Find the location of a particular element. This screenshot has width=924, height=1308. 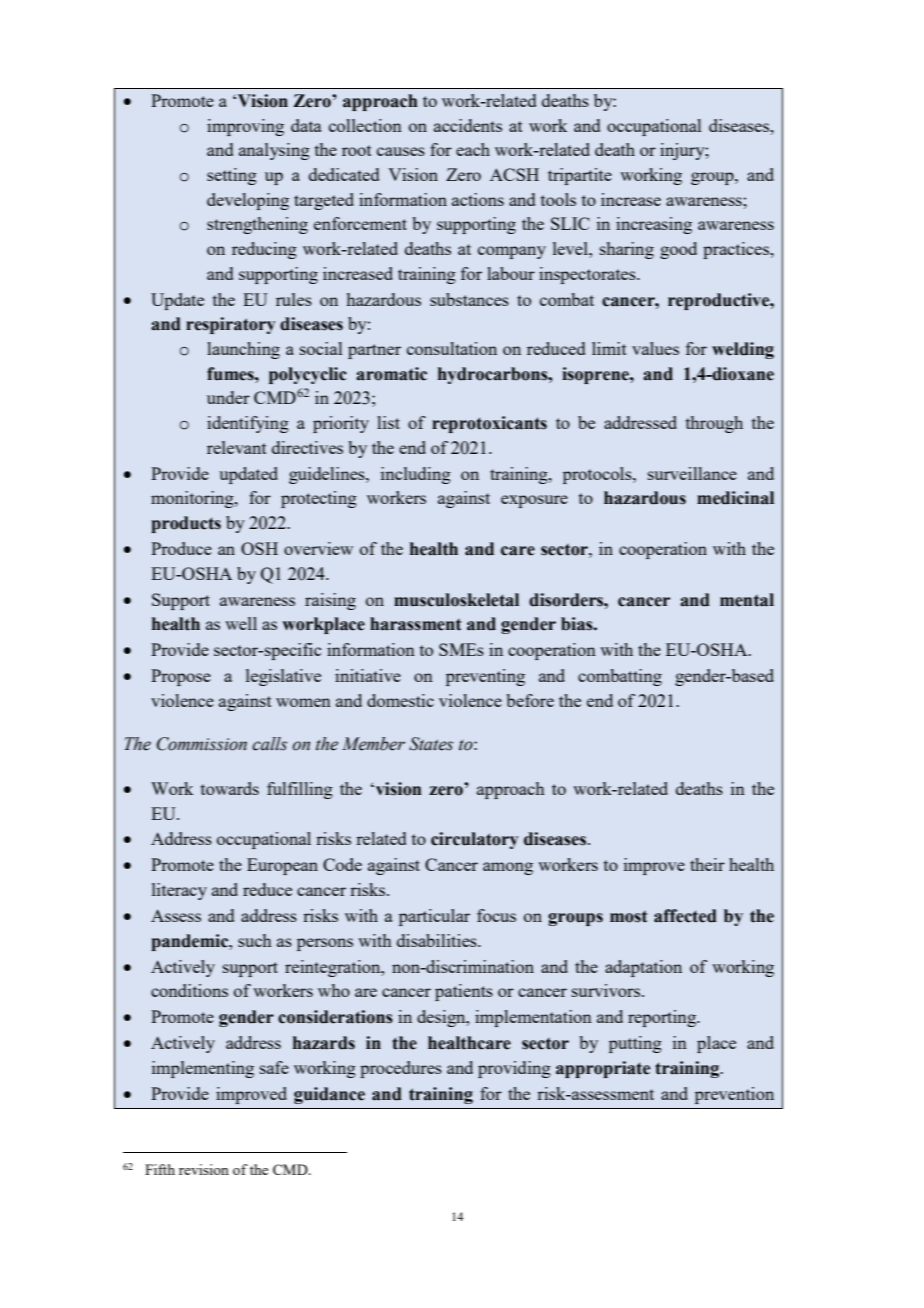

procedures is located at coordinates (401, 1069).
